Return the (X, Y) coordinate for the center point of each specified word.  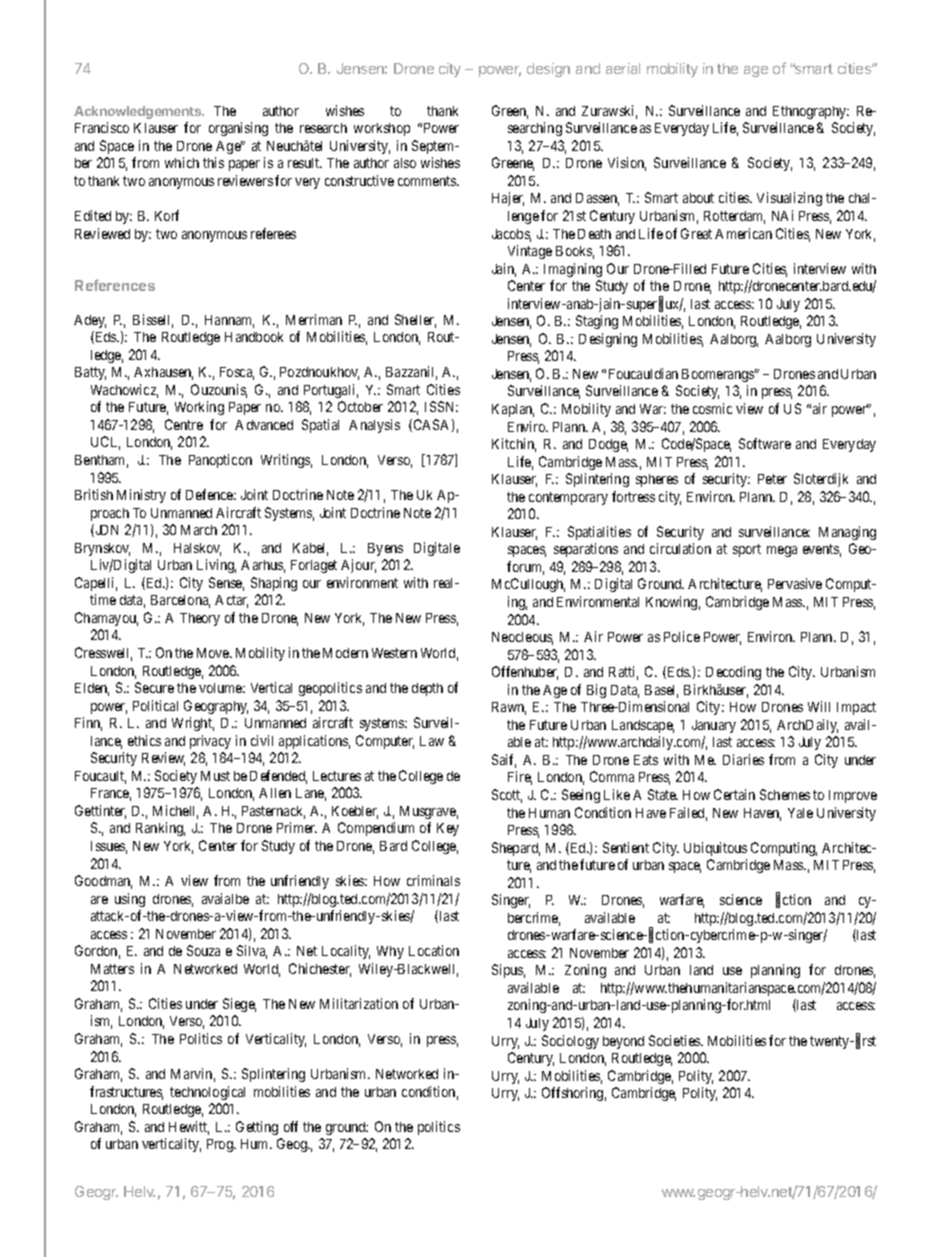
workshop (382, 129)
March (199, 530)
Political (155, 705)
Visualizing (789, 199)
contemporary (568, 498)
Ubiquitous (715, 849)
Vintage (530, 252)
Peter (772, 479)
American (743, 233)
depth (427, 689)
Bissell (153, 321)
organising (238, 129)
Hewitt (189, 1128)
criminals (433, 880)
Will (819, 706)
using (130, 900)
